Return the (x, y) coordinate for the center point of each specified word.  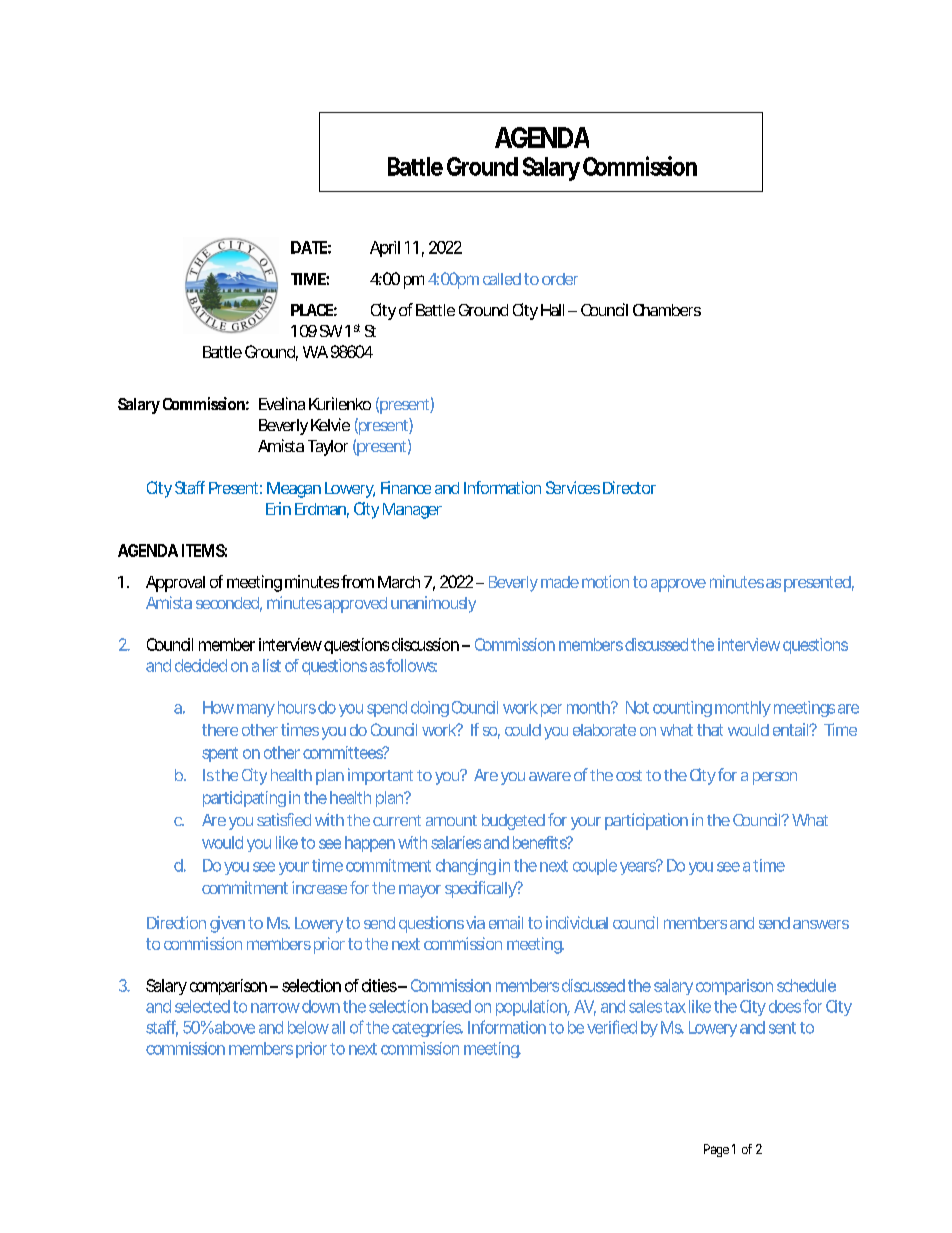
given (227, 924)
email (506, 922)
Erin (278, 508)
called (502, 279)
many (256, 710)
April (385, 249)
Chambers (667, 310)
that (710, 730)
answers (821, 924)
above (234, 1027)
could (523, 730)
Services (573, 487)
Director (629, 487)
